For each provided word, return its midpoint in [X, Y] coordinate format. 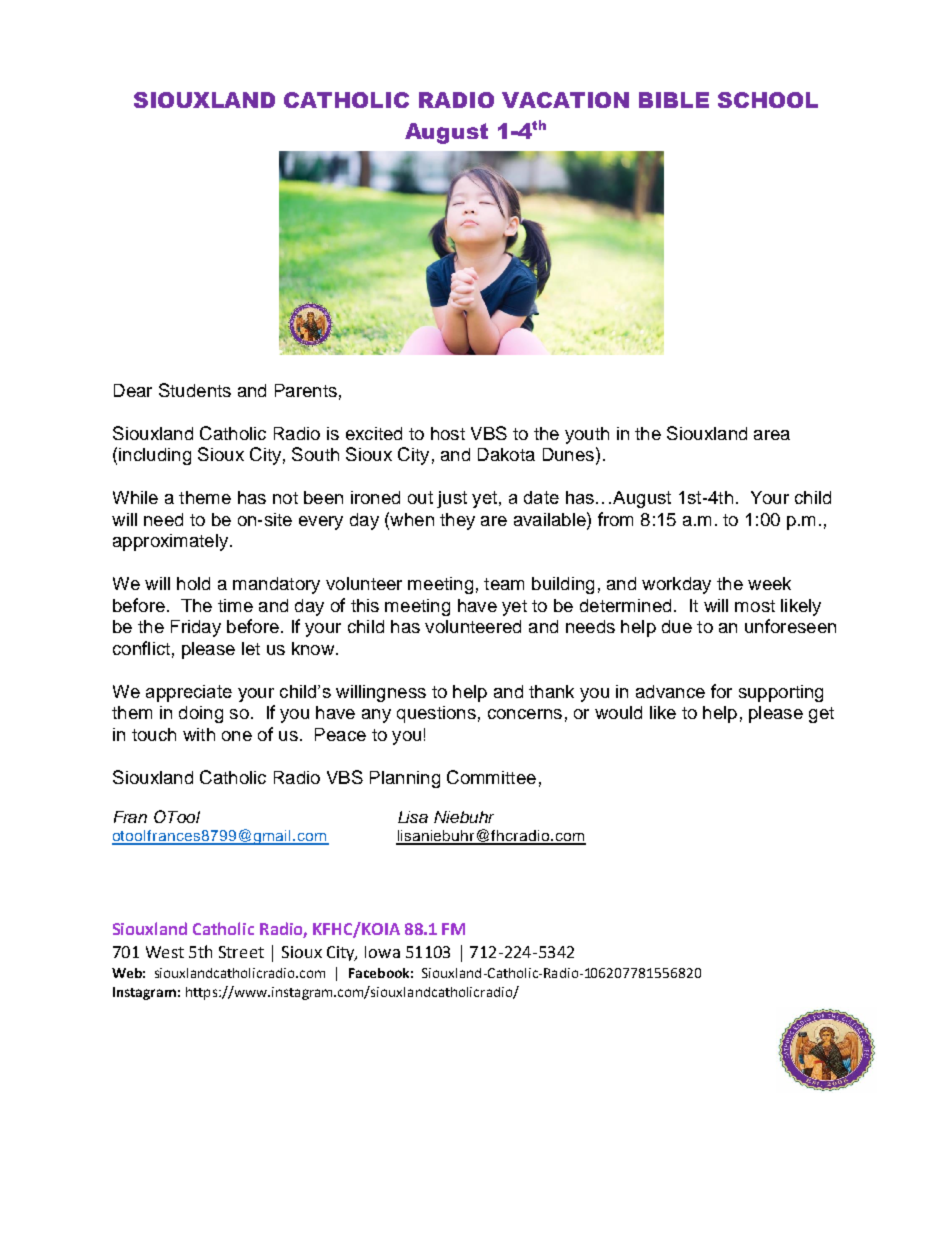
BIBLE [674, 100]
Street [241, 952]
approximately [172, 542]
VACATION [565, 100]
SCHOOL [768, 100]
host [448, 433]
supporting [781, 693]
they [457, 521]
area [772, 435]
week [769, 583]
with [199, 734]
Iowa [382, 952]
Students [195, 390]
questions [436, 714]
